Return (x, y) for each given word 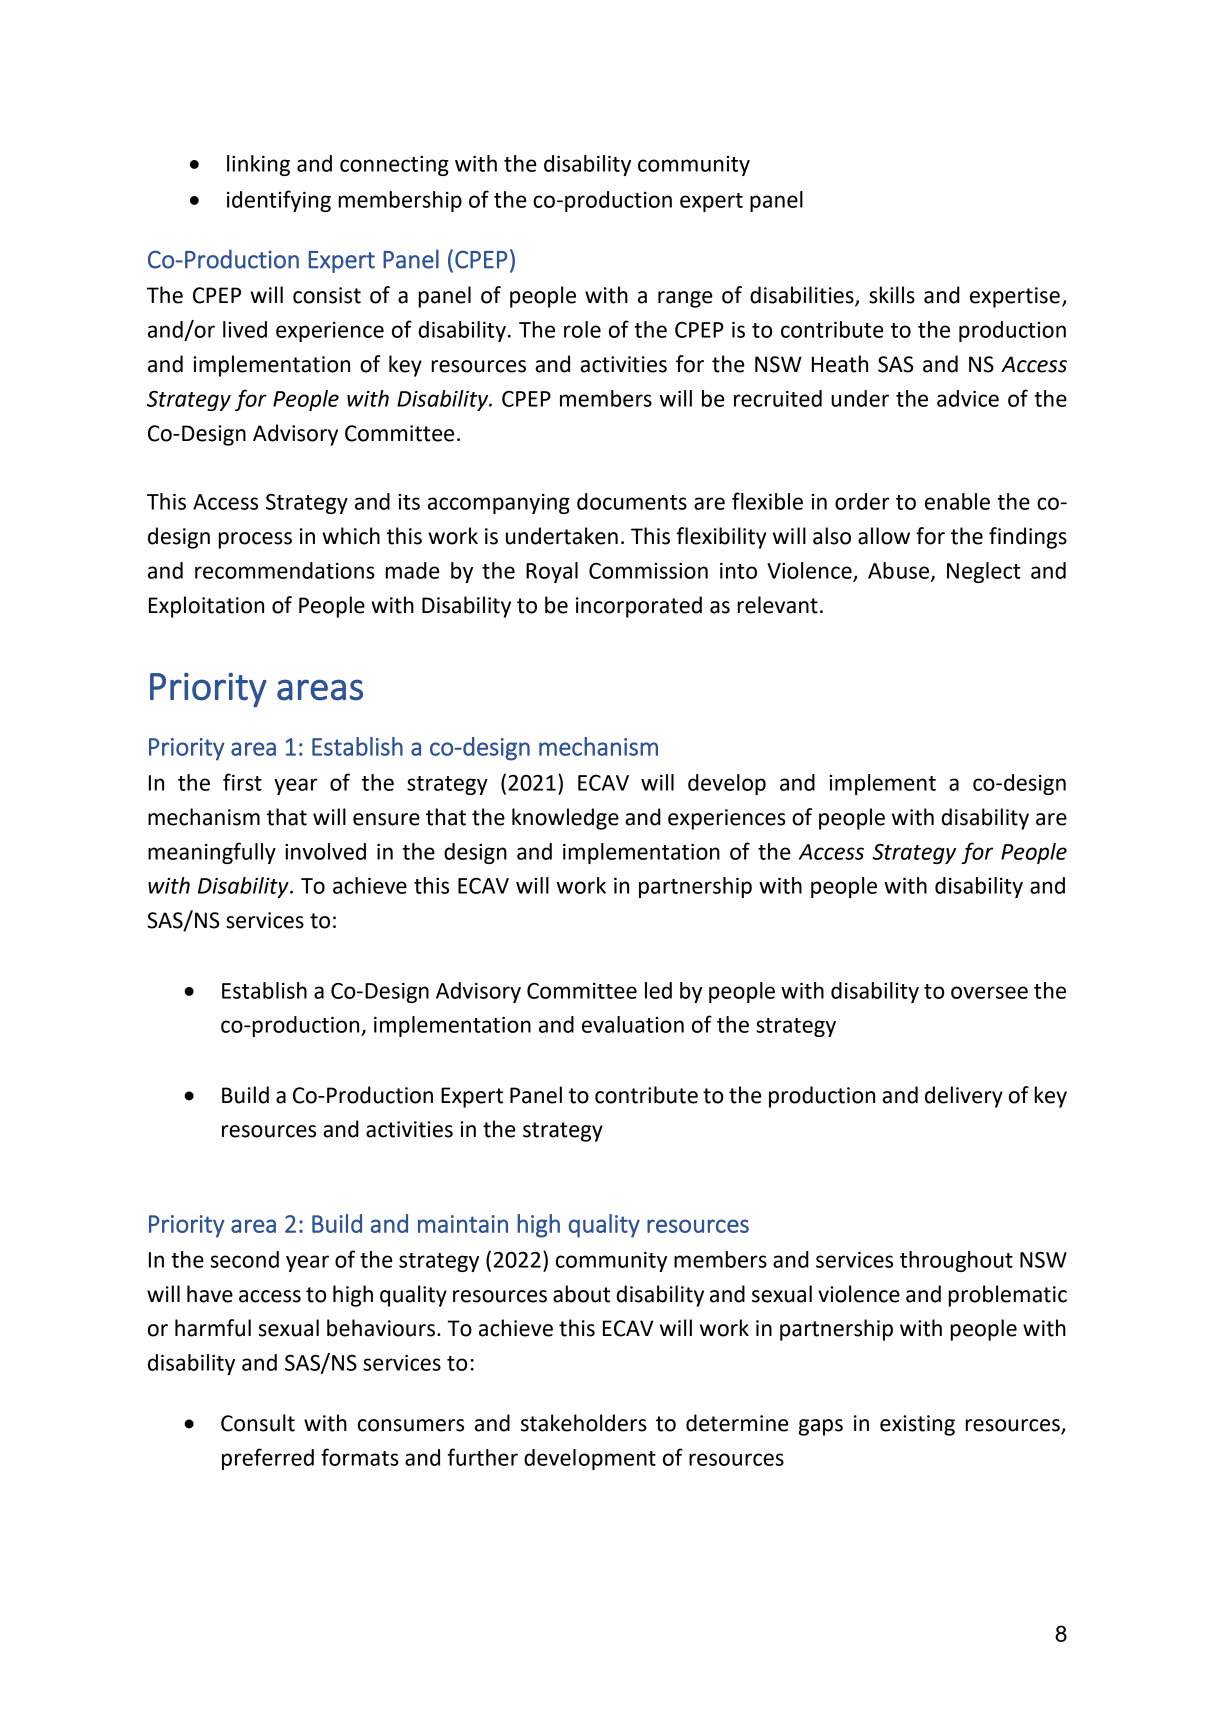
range (685, 299)
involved (325, 851)
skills (892, 295)
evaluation (633, 1024)
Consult (258, 1423)
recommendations (285, 570)
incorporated (639, 607)
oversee (989, 992)
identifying (279, 201)
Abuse (900, 571)
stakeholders (584, 1423)
